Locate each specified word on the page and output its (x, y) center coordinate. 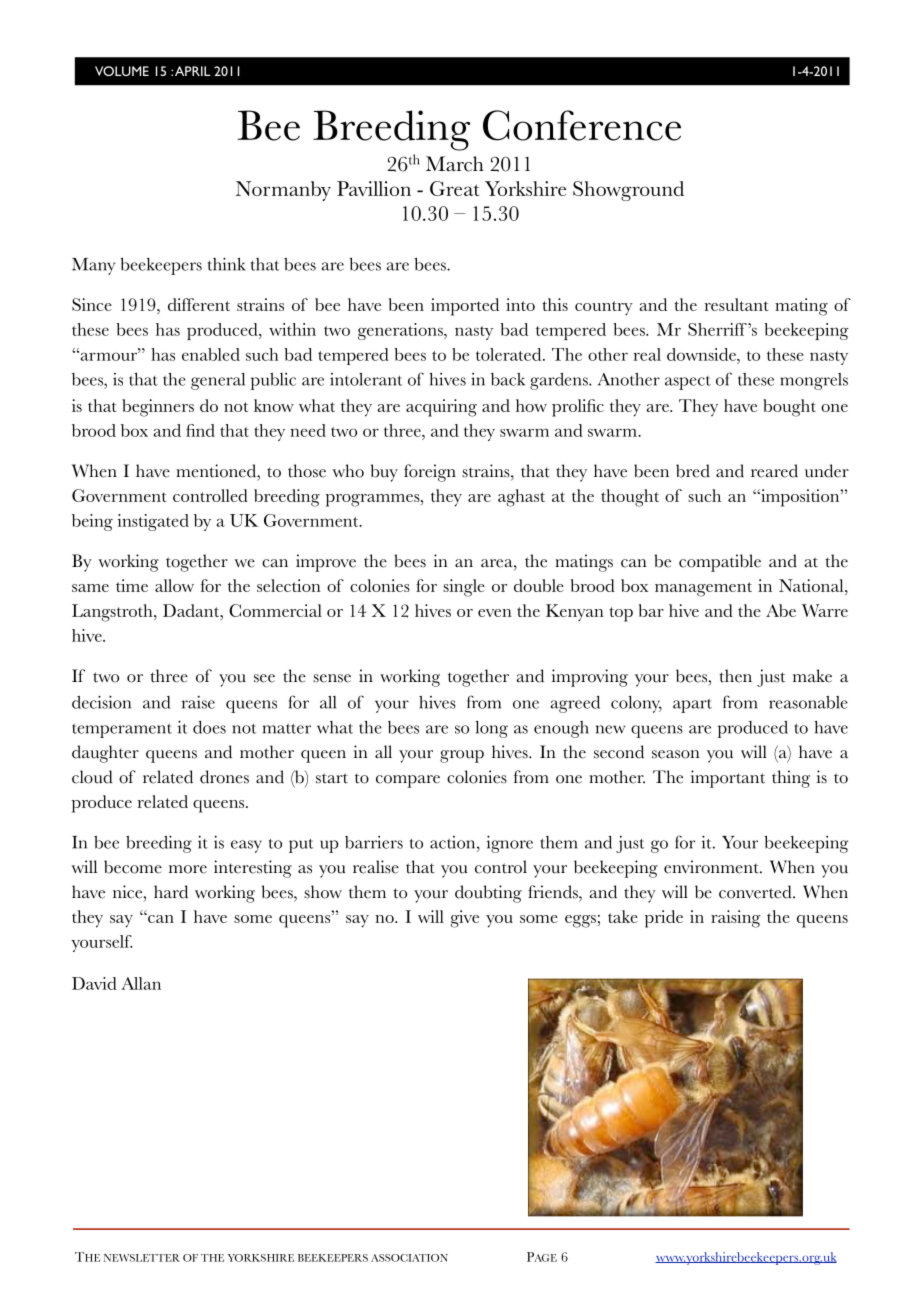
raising (735, 919)
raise (198, 702)
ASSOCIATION (409, 1258)
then (735, 676)
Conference (582, 125)
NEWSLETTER (142, 1258)
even (495, 613)
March (455, 164)
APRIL (193, 71)
